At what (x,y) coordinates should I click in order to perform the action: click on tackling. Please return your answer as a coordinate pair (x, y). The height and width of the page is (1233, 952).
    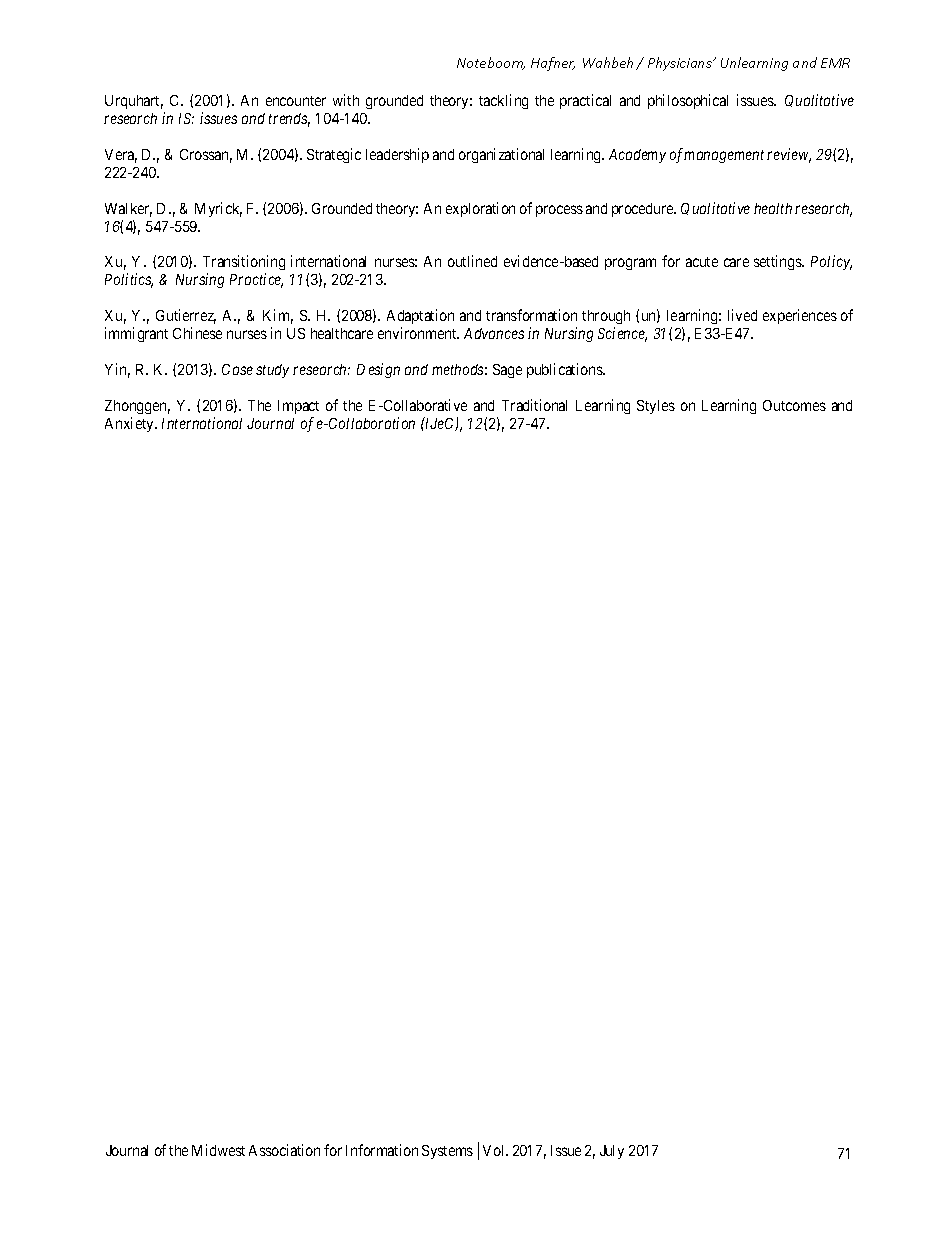
    Looking at the image, I should click on (503, 101).
